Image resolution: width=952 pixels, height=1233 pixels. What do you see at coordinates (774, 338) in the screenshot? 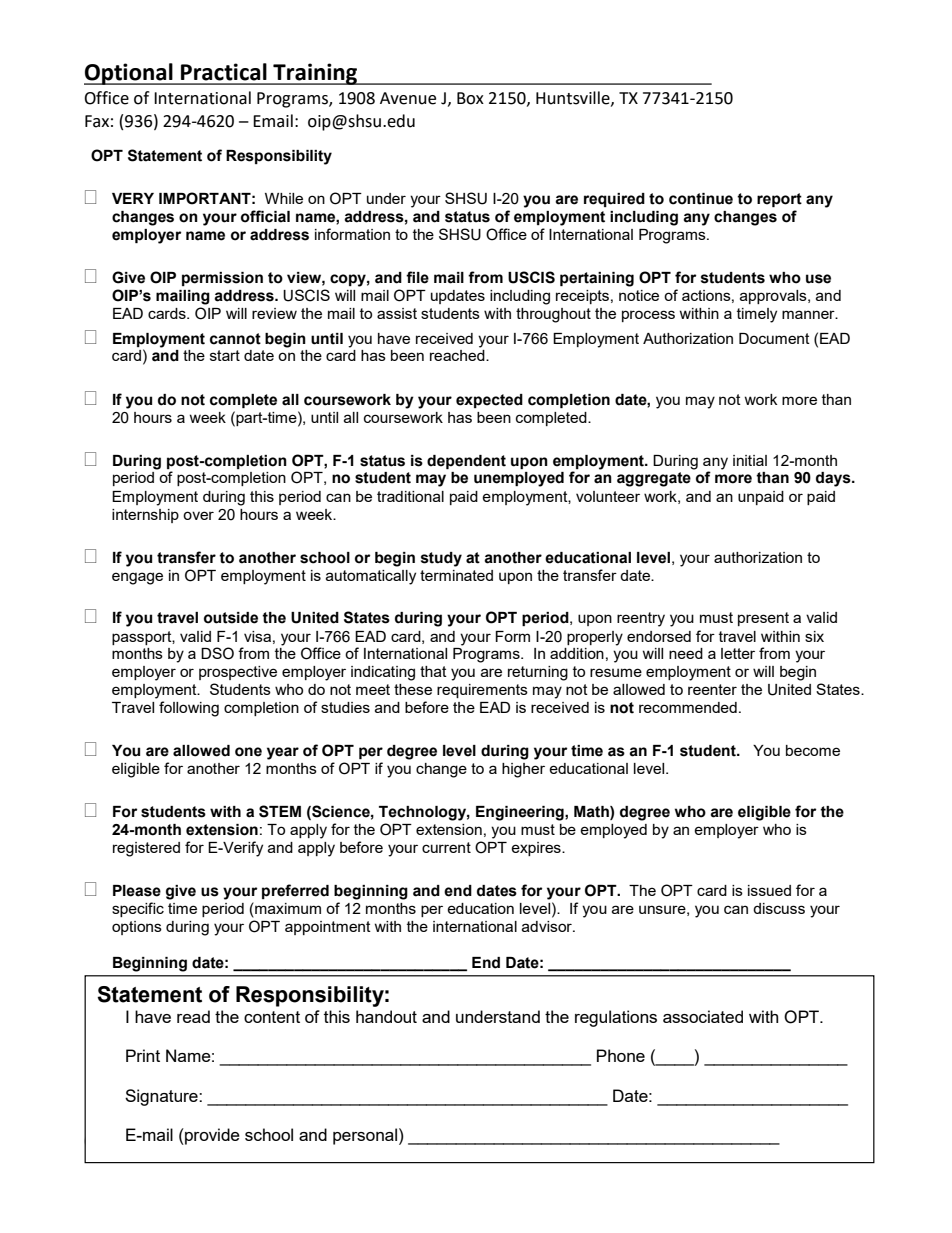
I see `Document` at bounding box center [774, 338].
